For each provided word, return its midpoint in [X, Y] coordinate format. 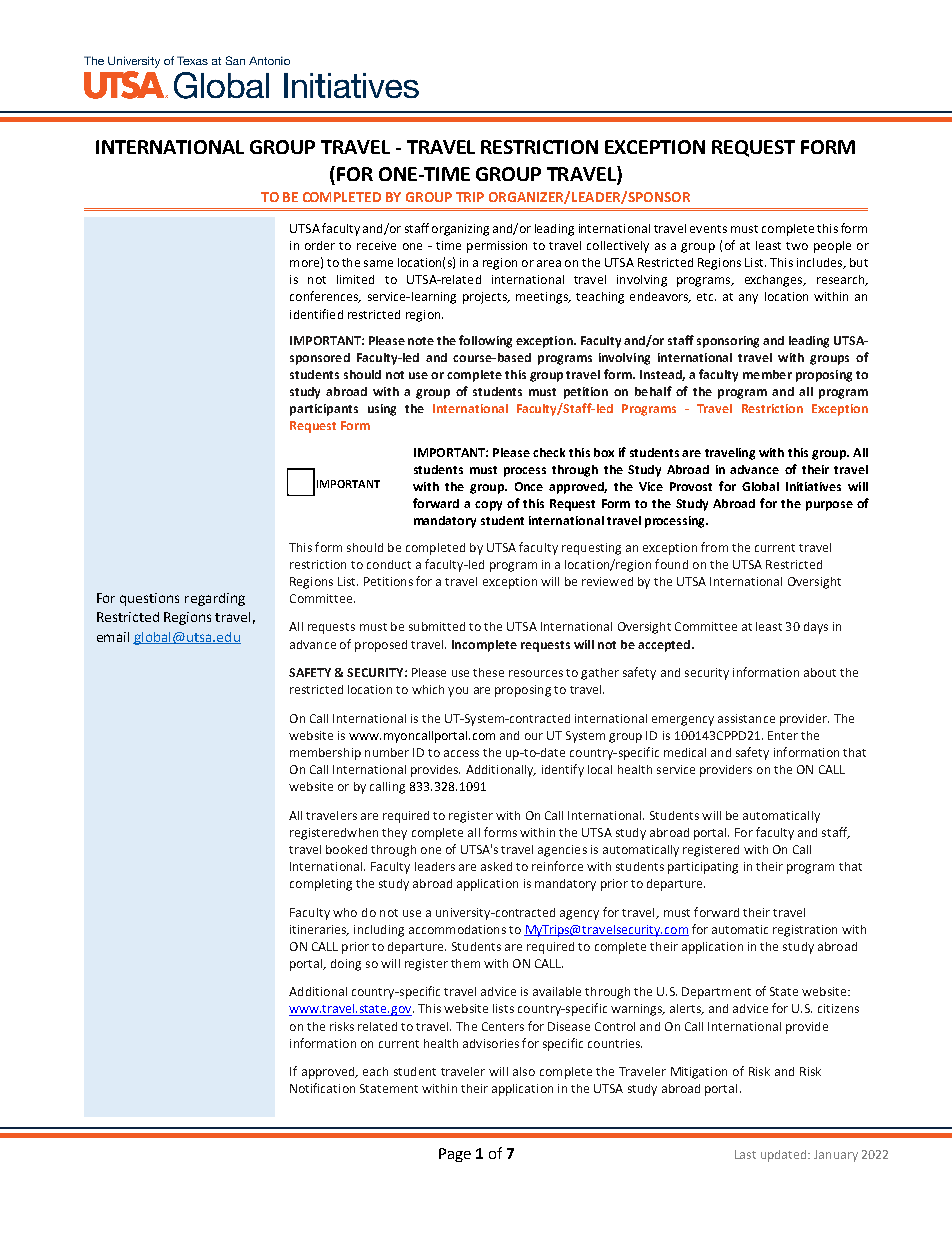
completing [321, 885]
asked [496, 866]
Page [455, 1155]
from [714, 547]
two [797, 246]
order [320, 245]
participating [703, 868]
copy [488, 506]
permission [497, 247]
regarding [215, 599]
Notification [322, 1088]
